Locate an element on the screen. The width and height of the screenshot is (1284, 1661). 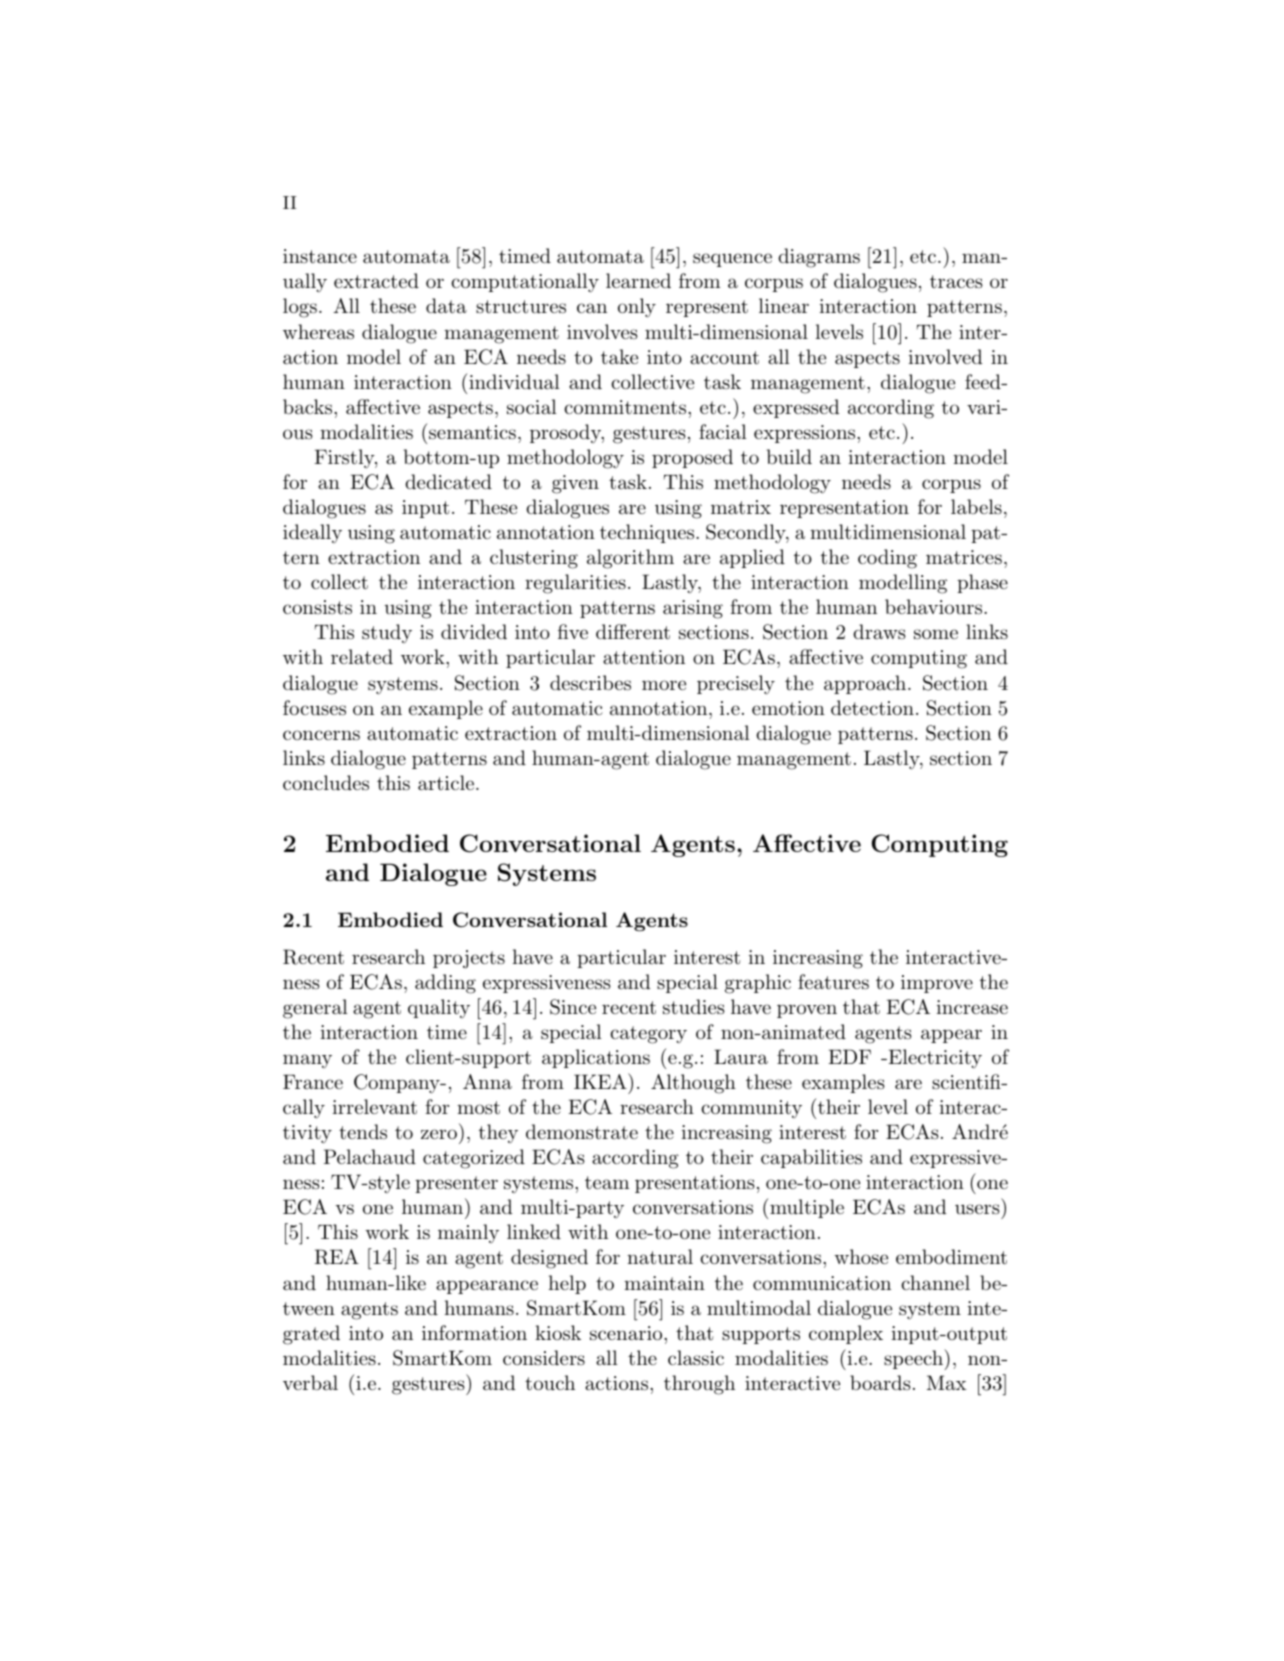
learned is located at coordinates (638, 281).
